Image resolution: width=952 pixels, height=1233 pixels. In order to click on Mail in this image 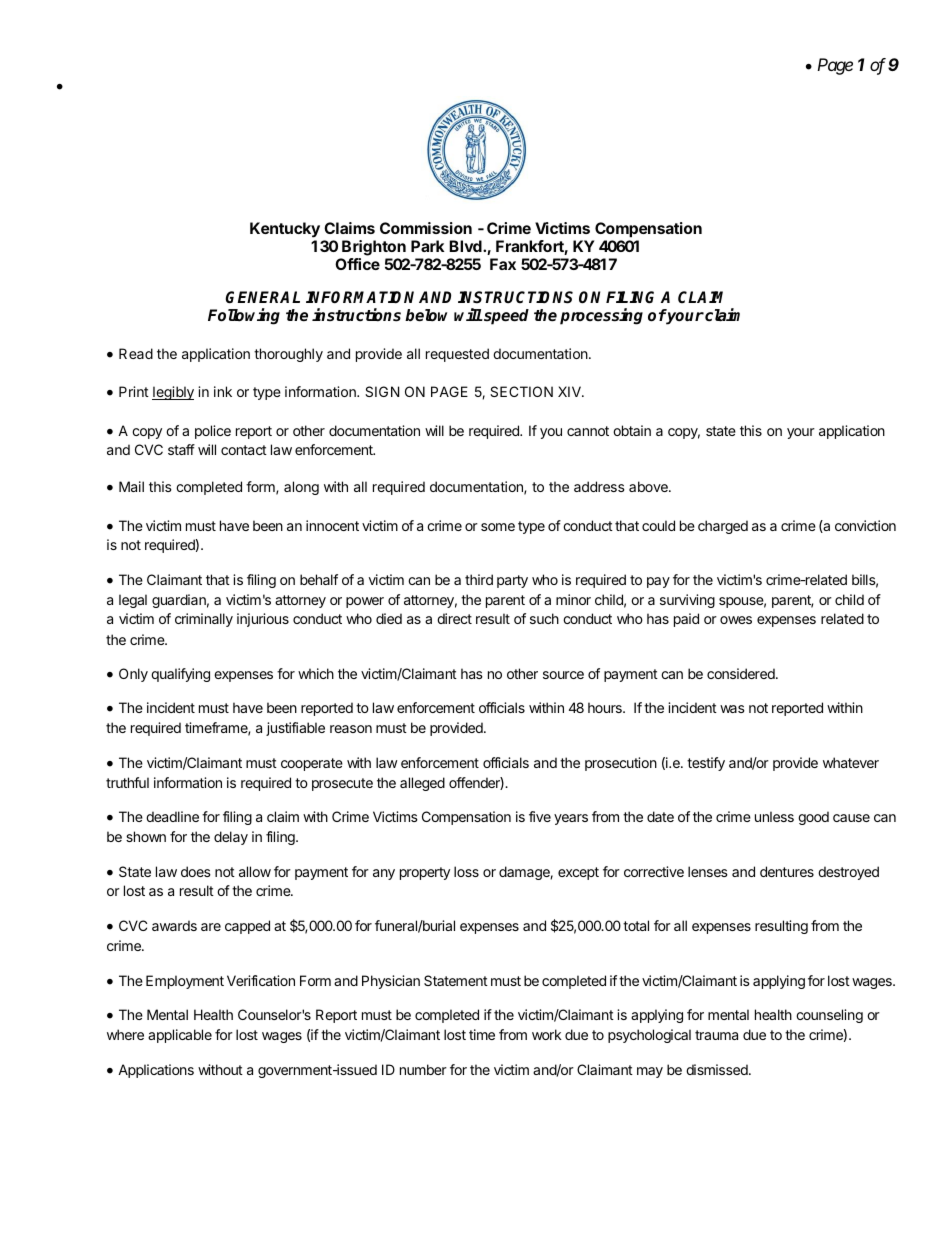, I will do `click(131, 486)`.
